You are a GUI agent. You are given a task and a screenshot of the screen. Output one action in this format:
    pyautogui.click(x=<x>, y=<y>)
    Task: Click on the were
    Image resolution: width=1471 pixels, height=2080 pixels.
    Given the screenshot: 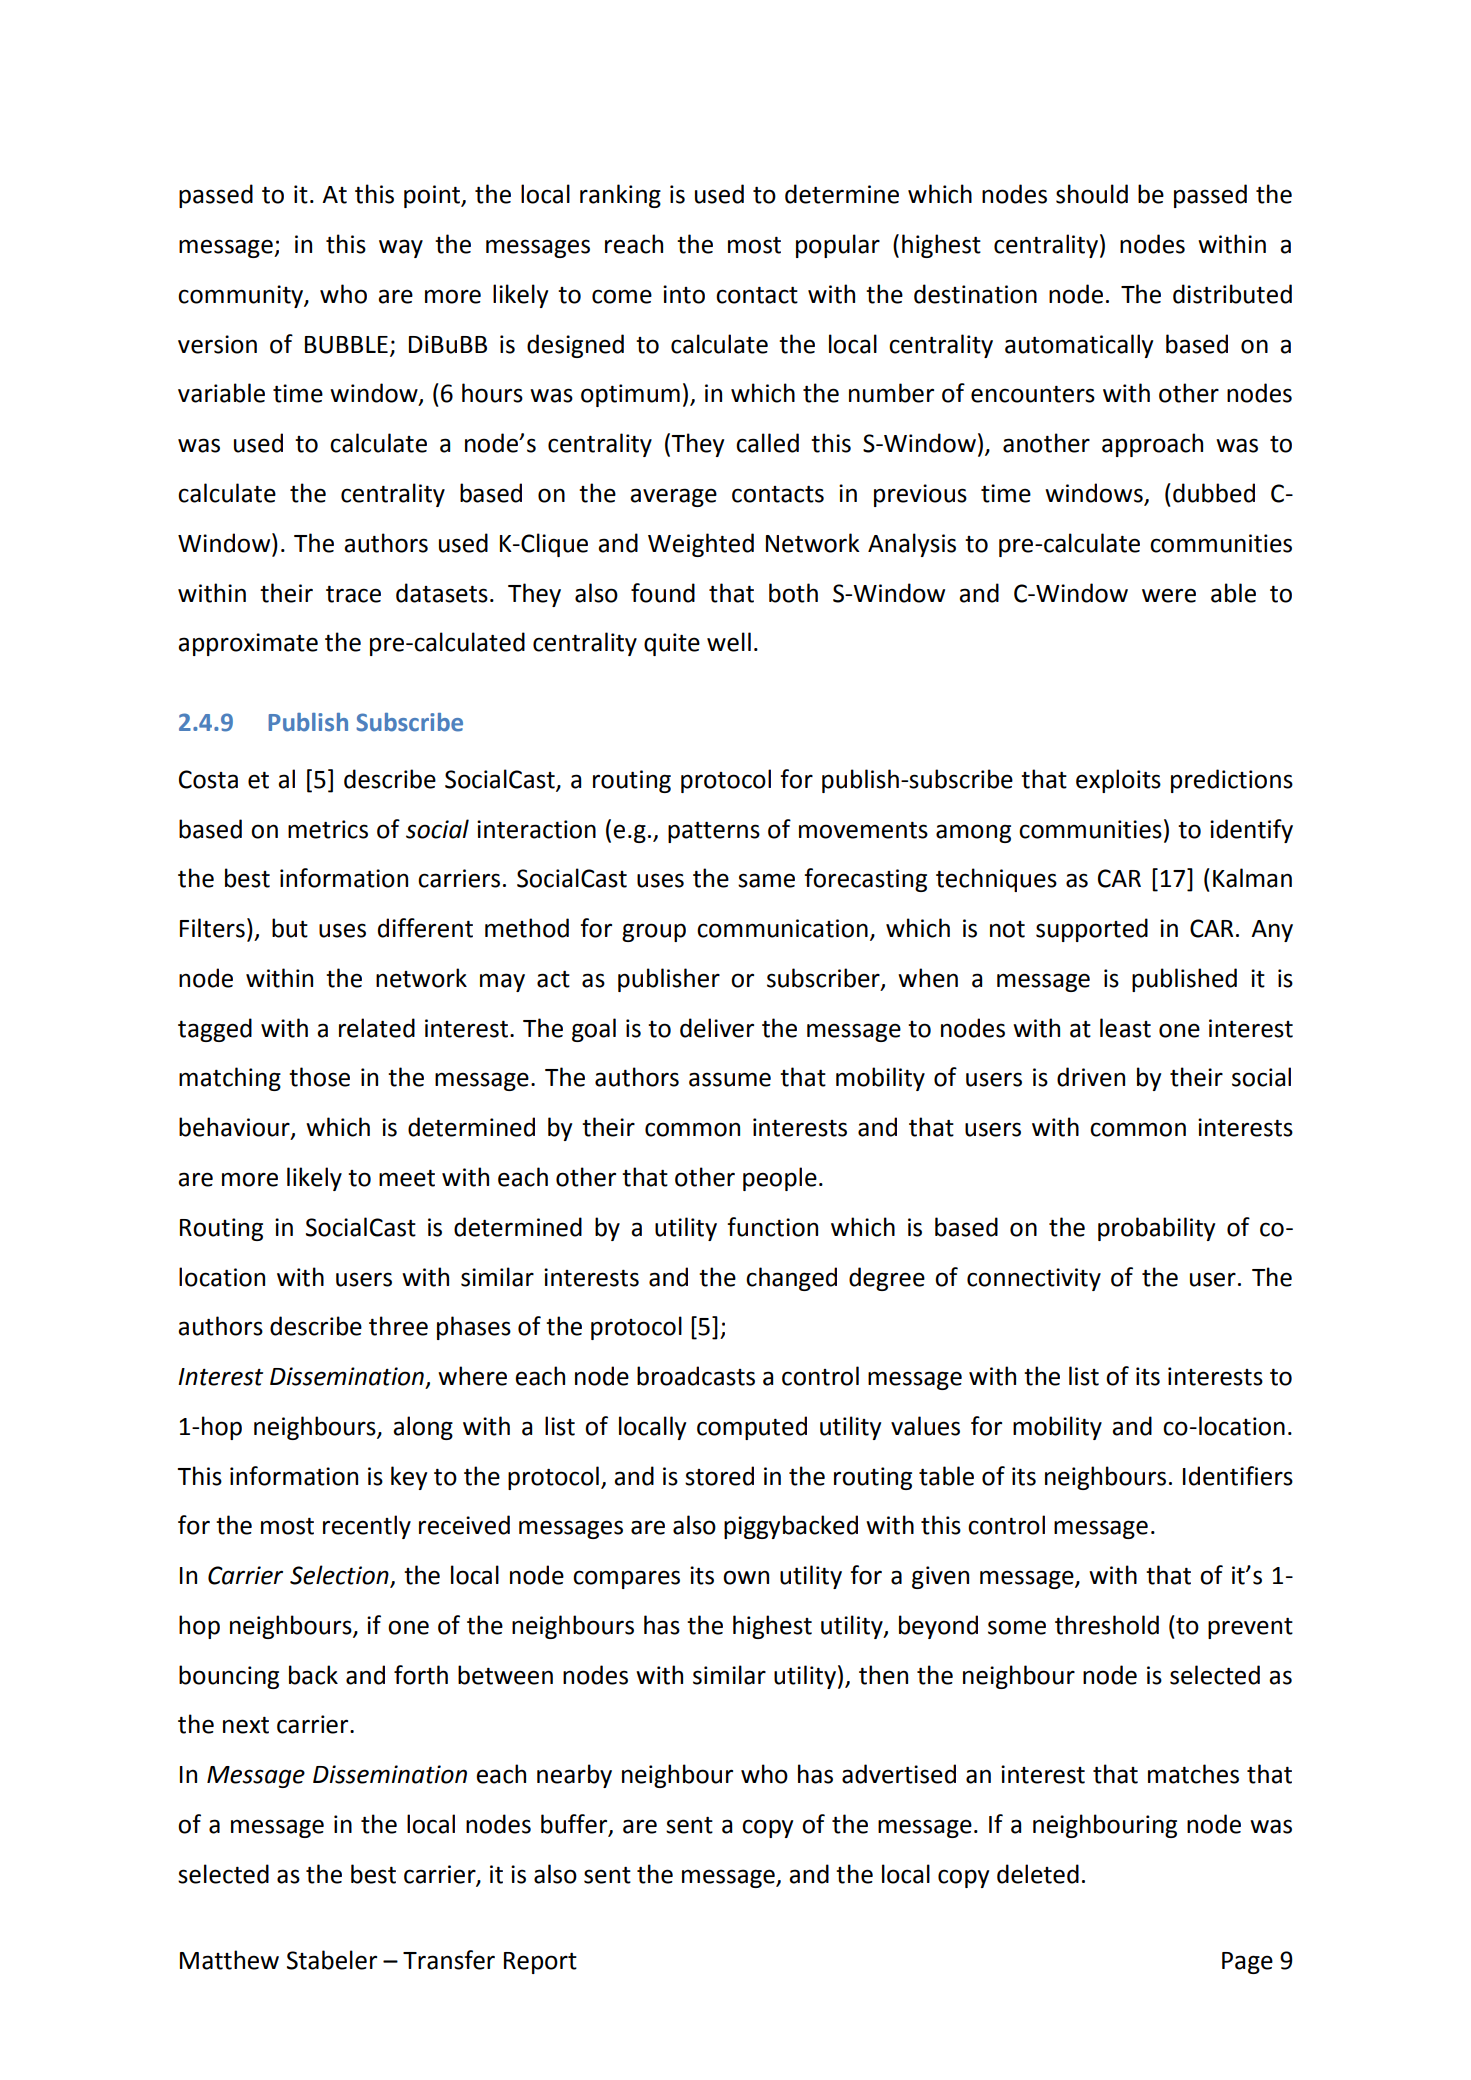 What is the action you would take?
    pyautogui.click(x=1169, y=595)
